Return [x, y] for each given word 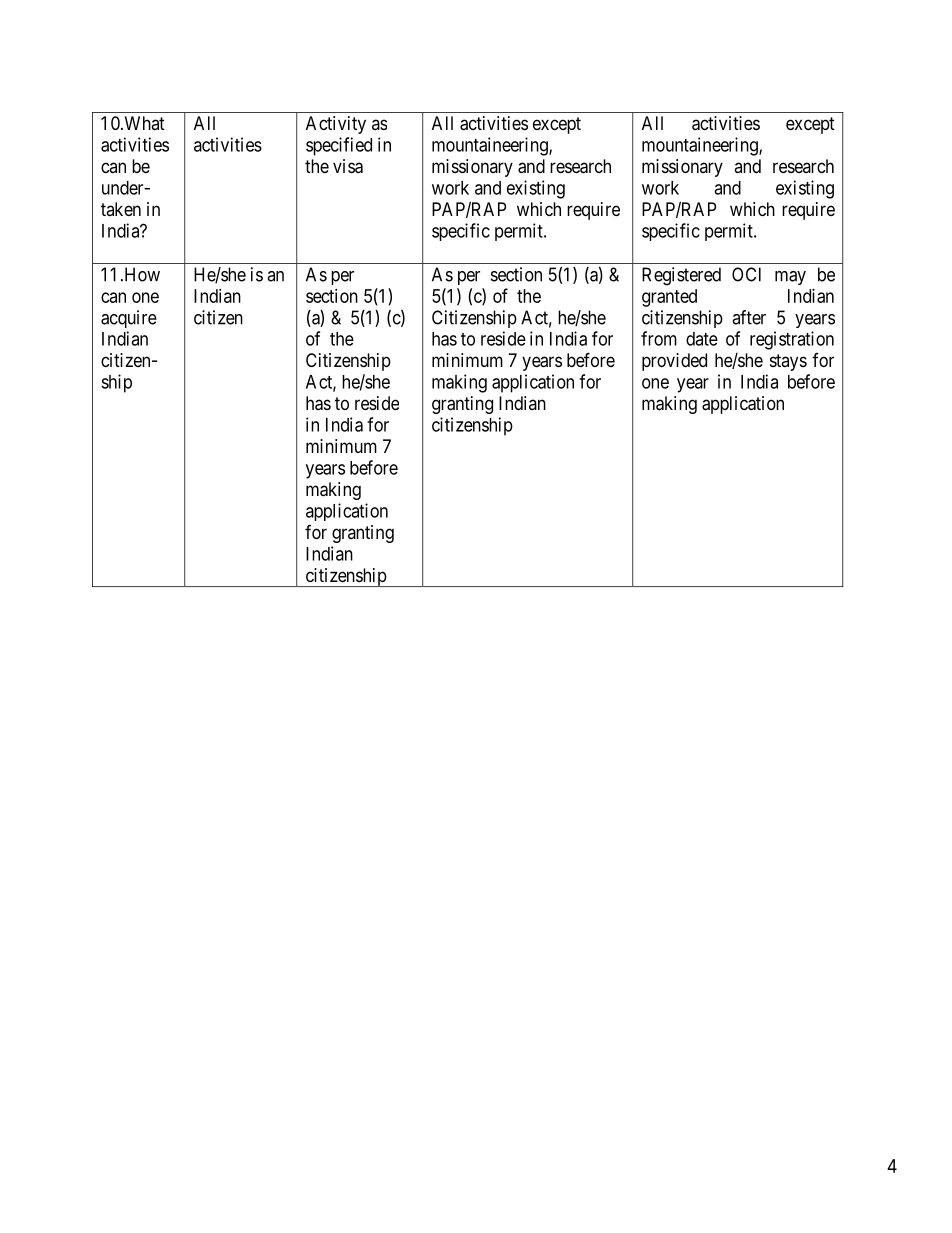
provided [674, 362]
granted [669, 298]
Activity [336, 125]
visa [348, 166]
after [749, 317]
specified [339, 146]
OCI [746, 274]
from [659, 338]
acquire [129, 319]
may [790, 278]
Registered [681, 276]
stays [788, 362]
